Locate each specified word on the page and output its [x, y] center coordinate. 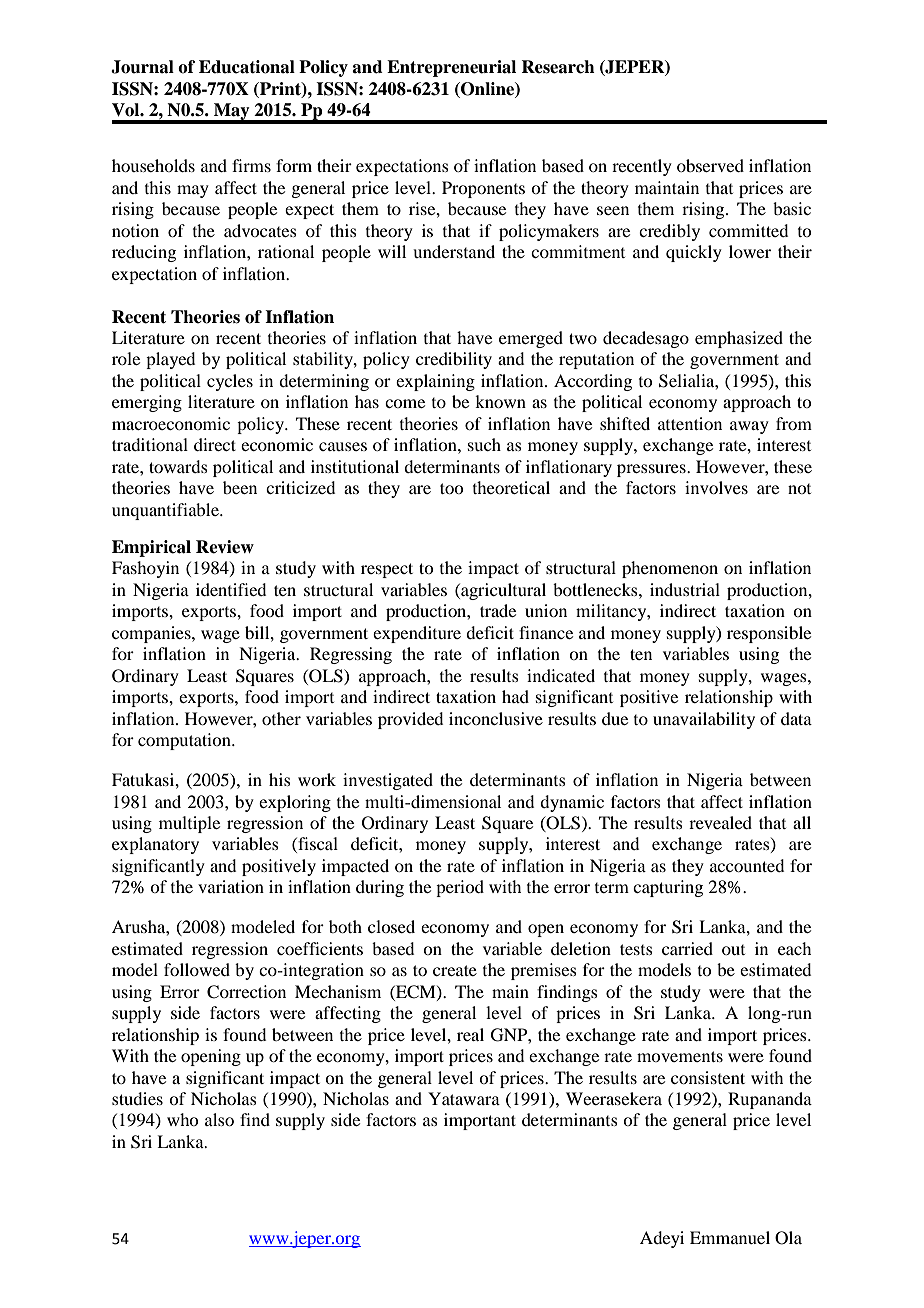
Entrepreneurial [451, 68]
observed [710, 165]
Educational [247, 67]
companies [152, 634]
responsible [769, 634]
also [219, 1119]
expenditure [417, 634]
